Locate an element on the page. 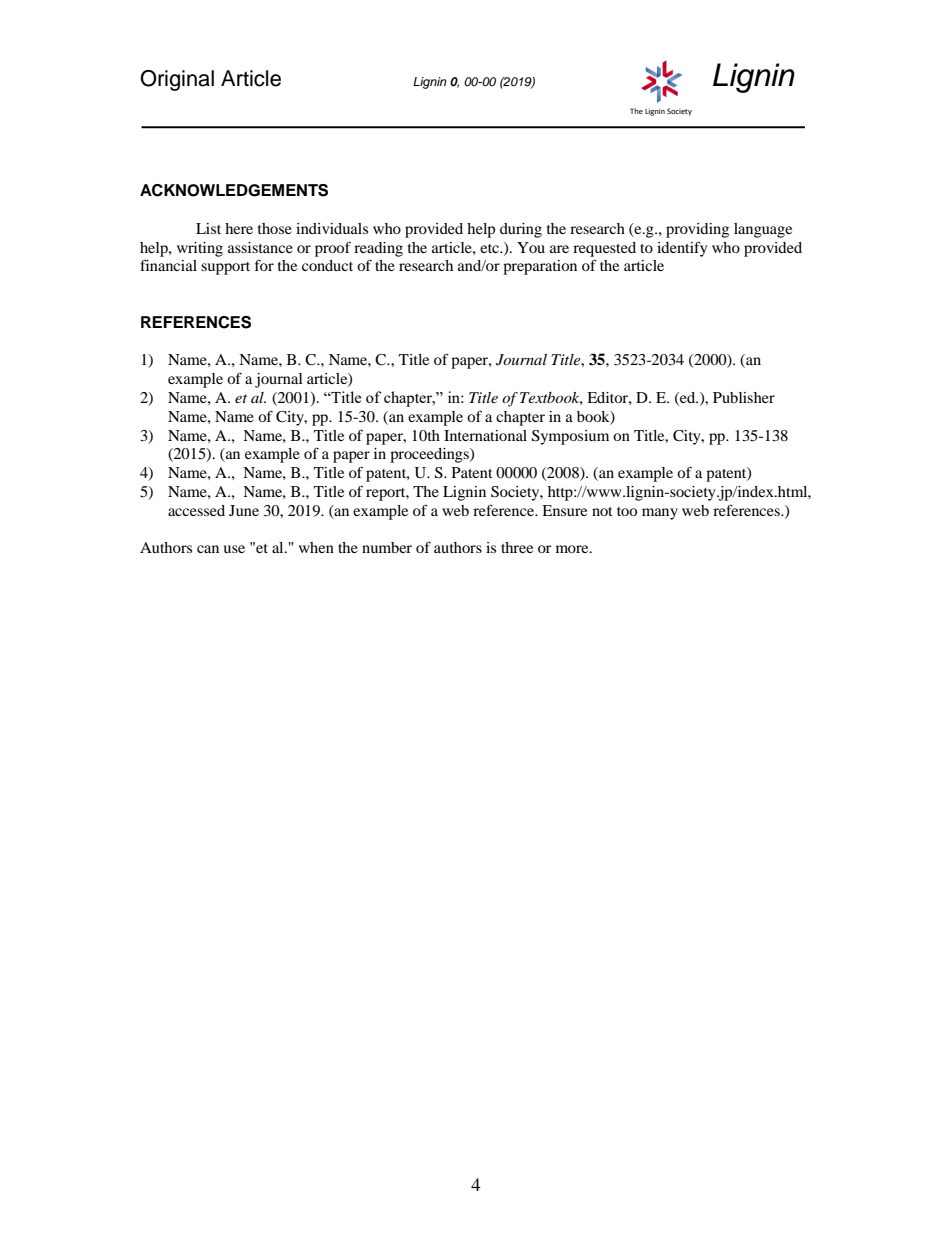 This document has width=952, height=1233. support is located at coordinates (225, 268).
